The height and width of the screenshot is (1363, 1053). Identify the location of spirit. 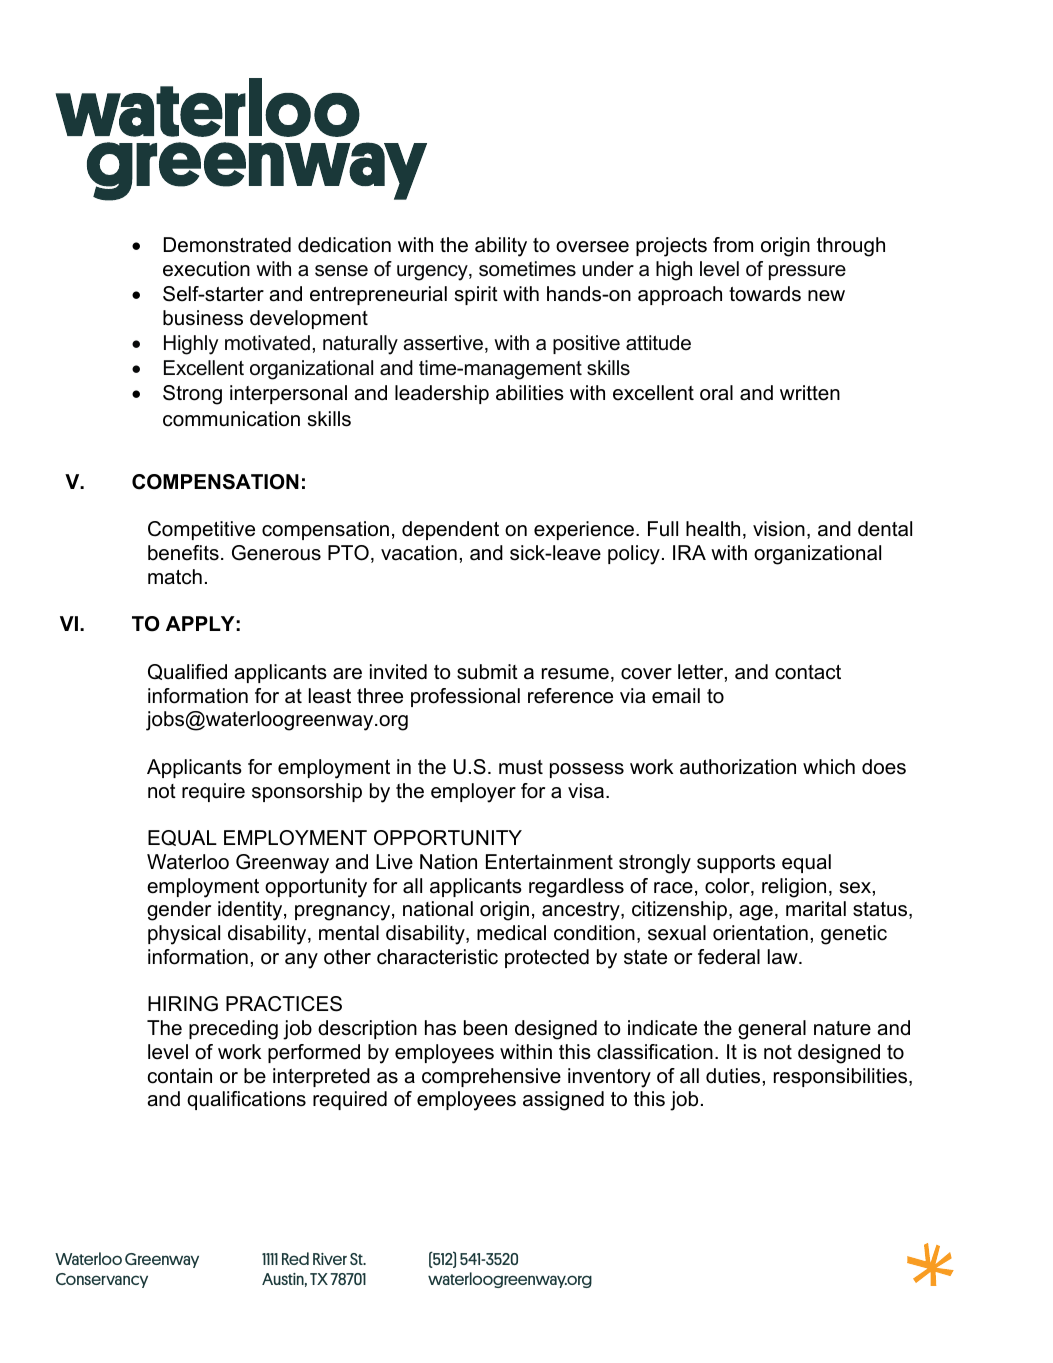
(476, 295).
